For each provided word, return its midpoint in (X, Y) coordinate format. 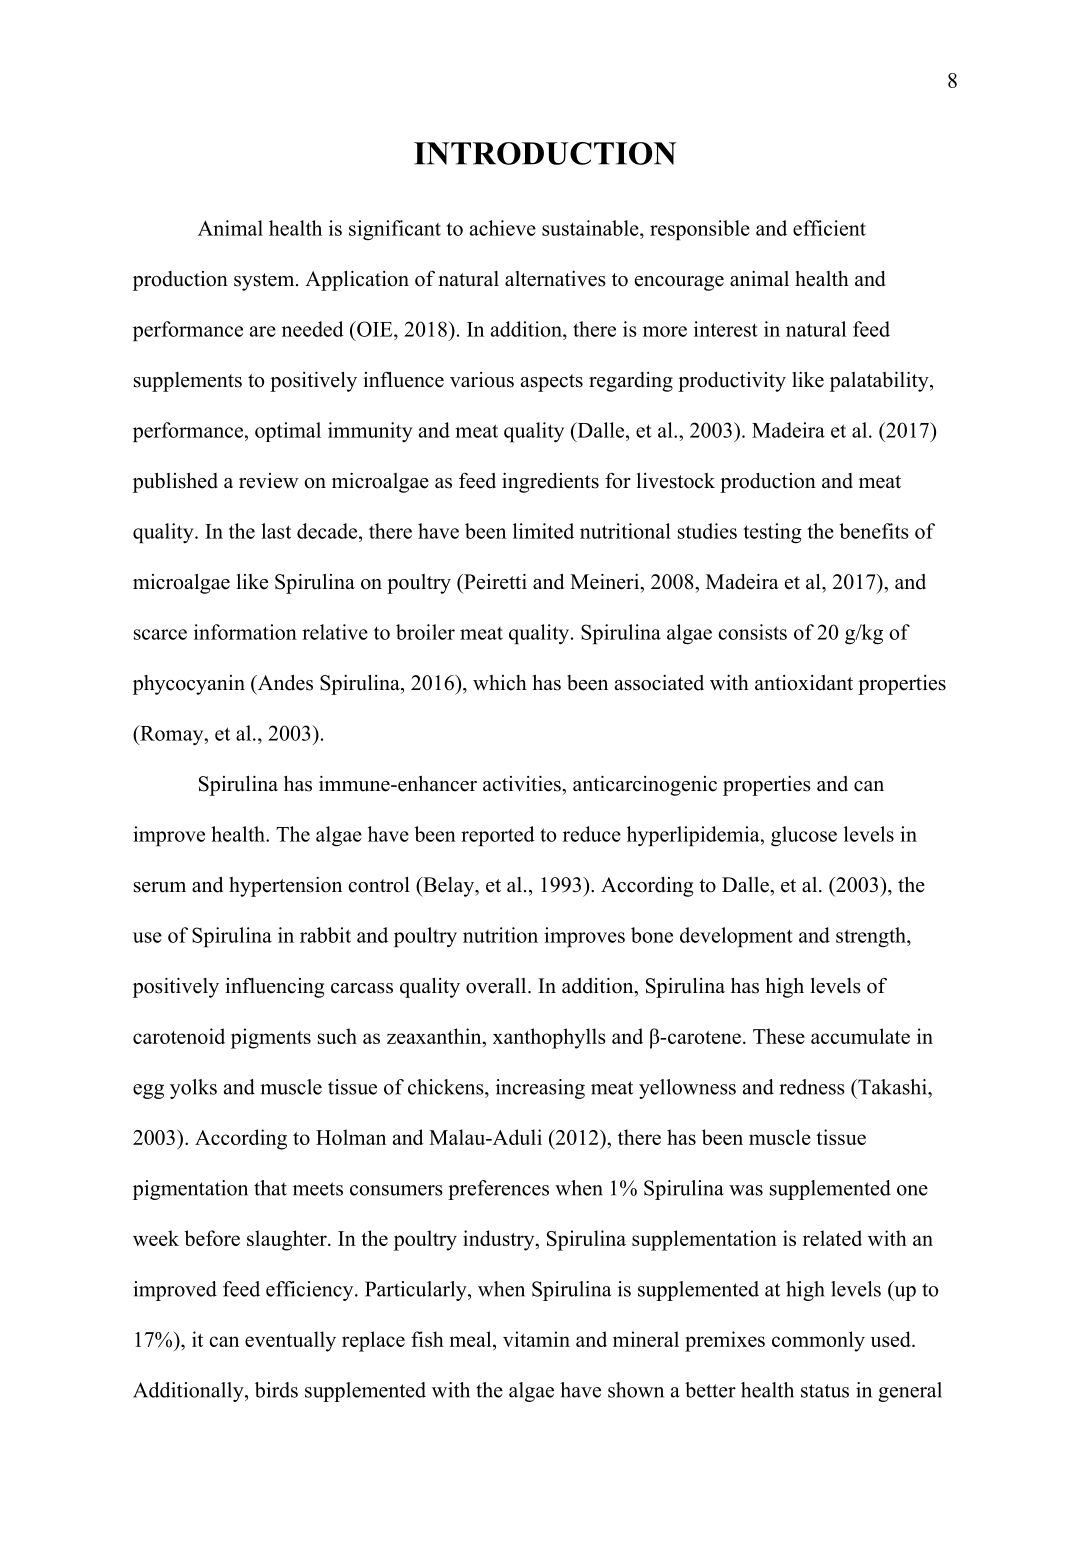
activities (523, 783)
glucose (804, 836)
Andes (284, 683)
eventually (290, 1341)
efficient (829, 228)
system (265, 282)
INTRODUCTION (545, 153)
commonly (818, 1341)
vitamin (536, 1339)
